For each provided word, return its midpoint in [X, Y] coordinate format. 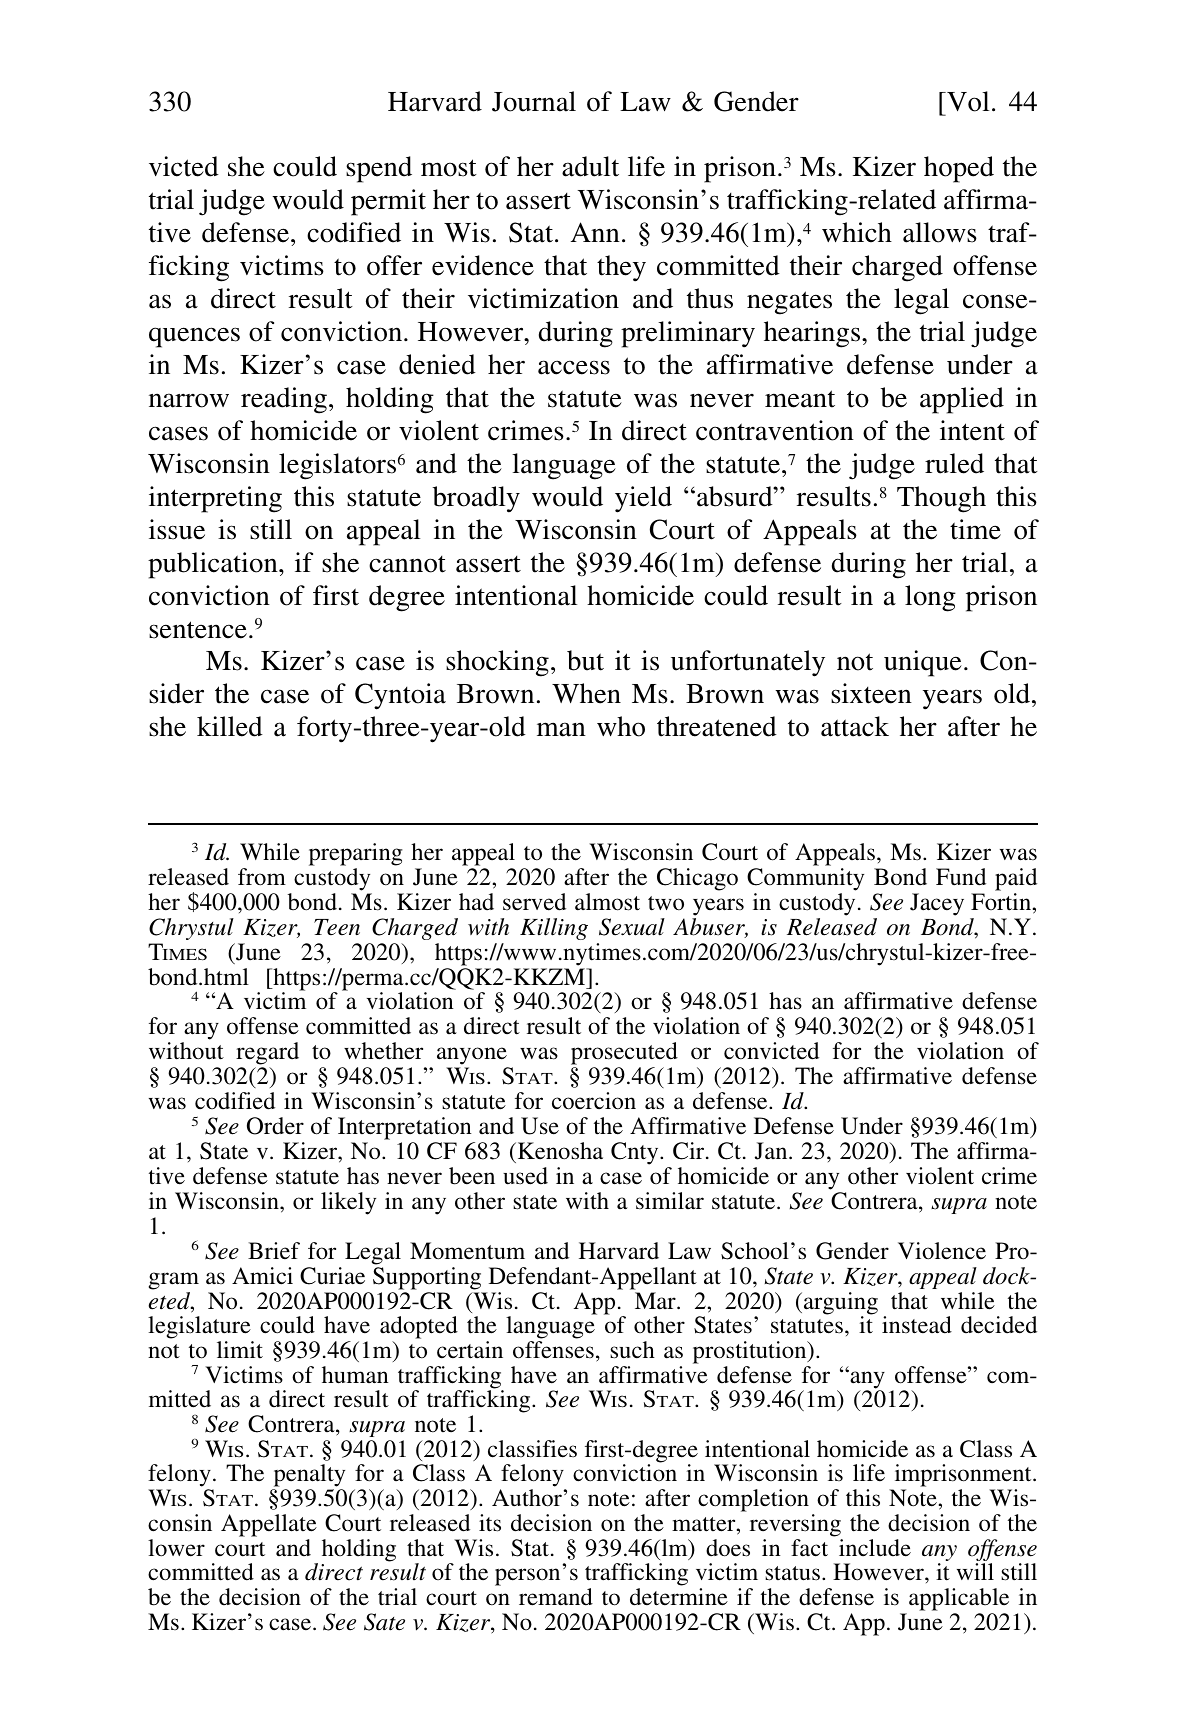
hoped [959, 169]
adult [590, 166]
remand [556, 1597]
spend [379, 169]
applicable [959, 1599]
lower [176, 1548]
